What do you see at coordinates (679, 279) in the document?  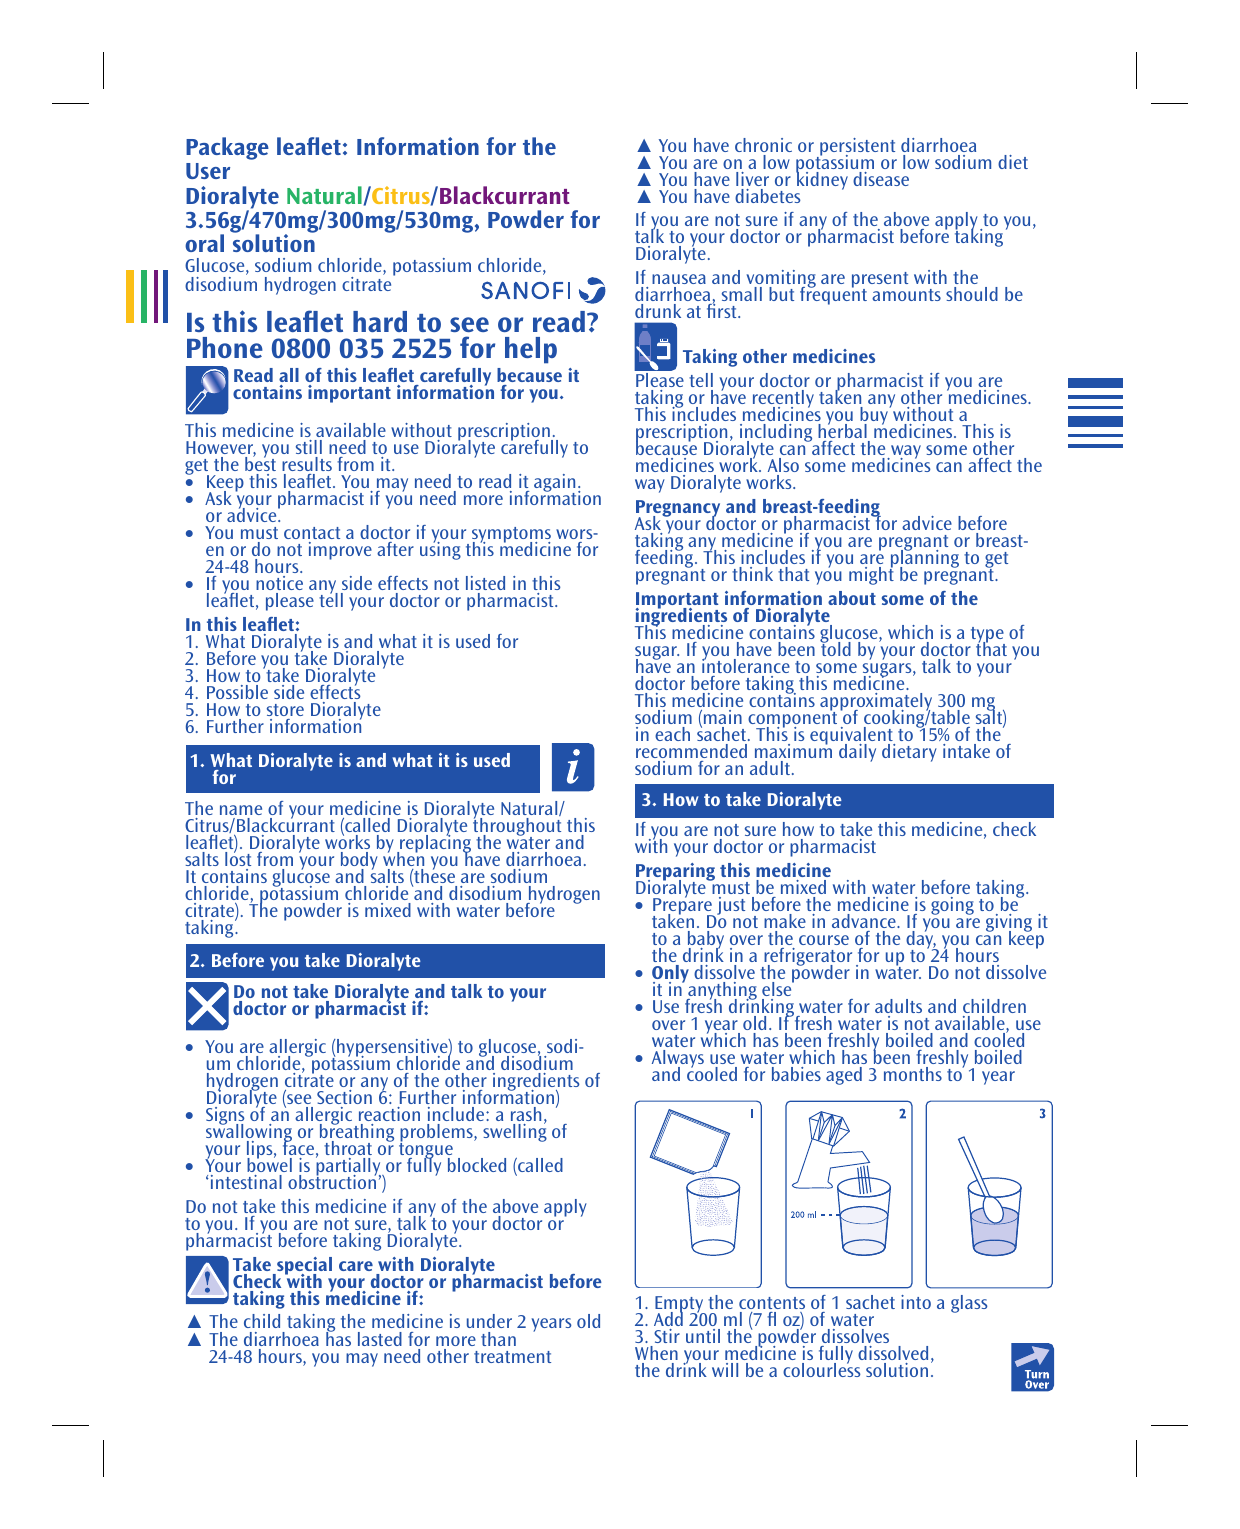 I see `nausea` at bounding box center [679, 279].
